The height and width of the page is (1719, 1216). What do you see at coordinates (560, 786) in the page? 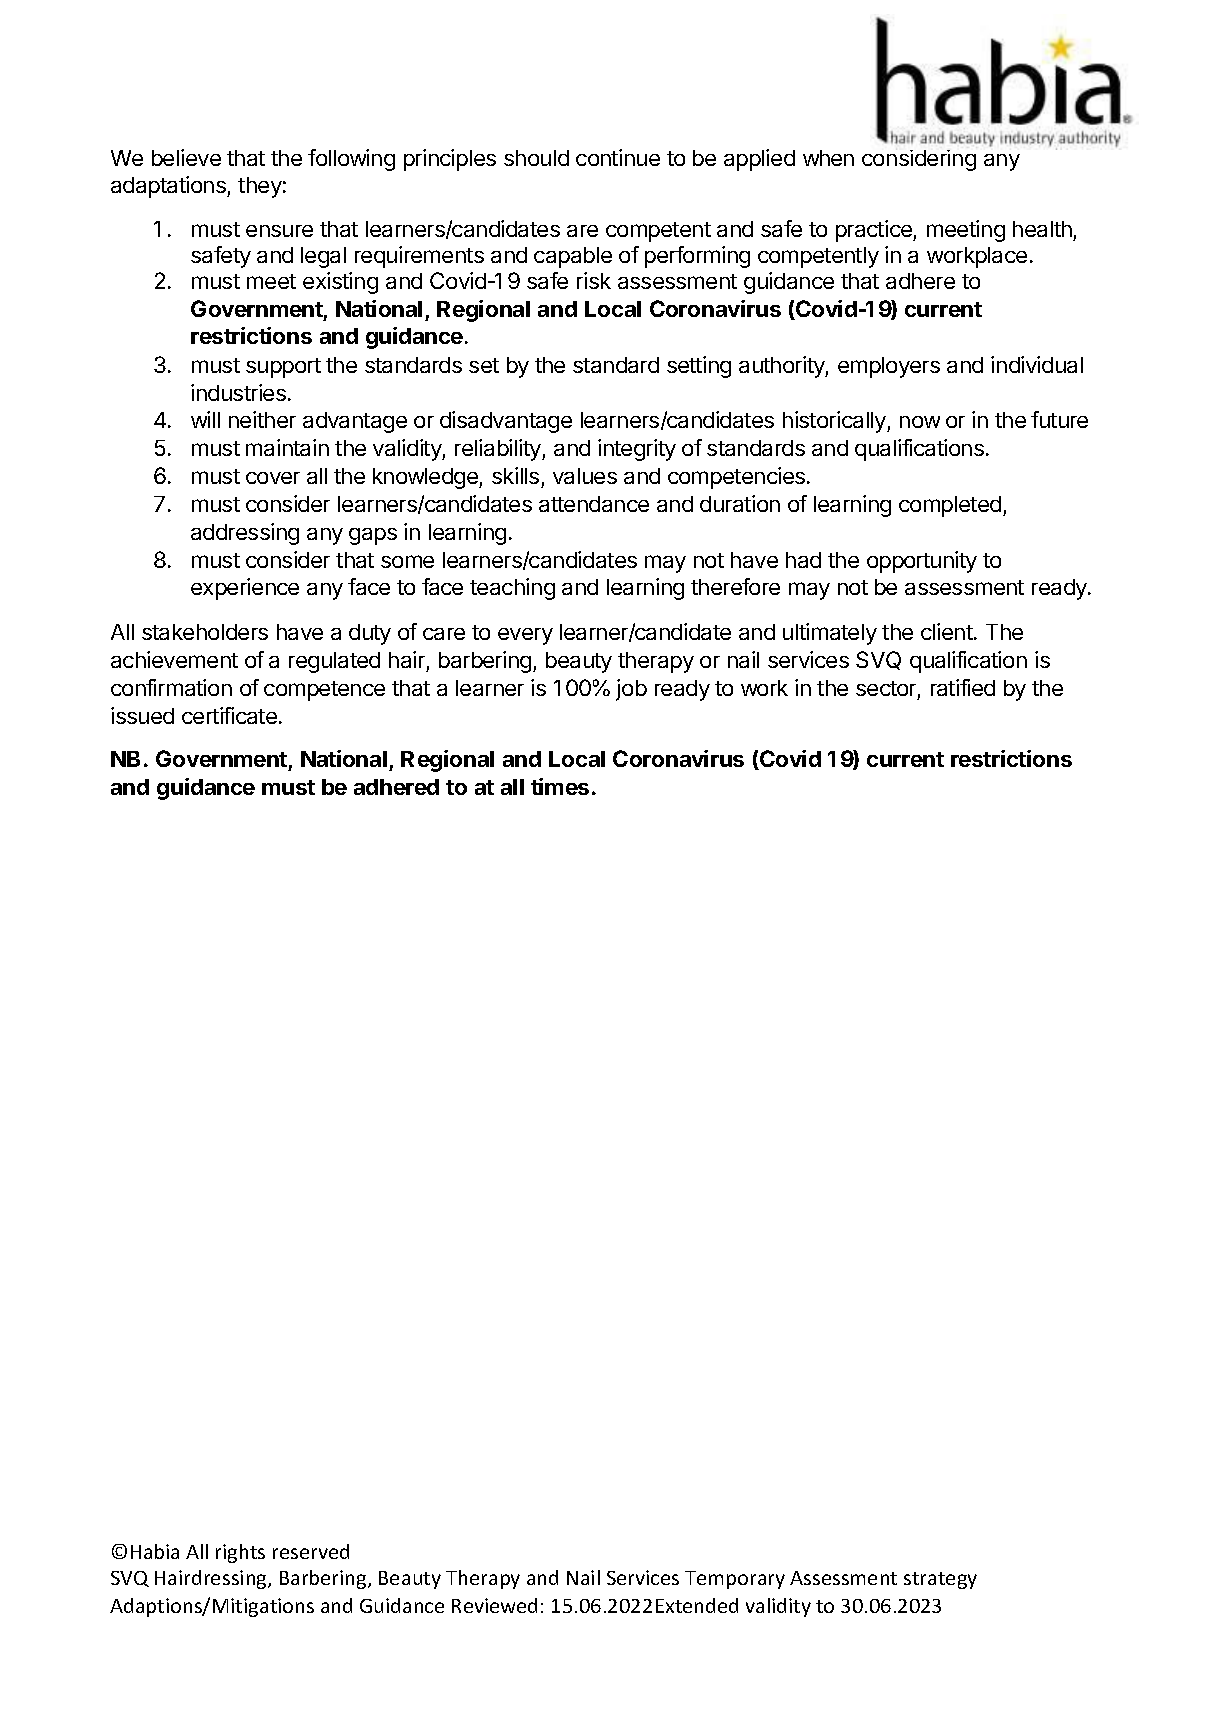
I see `times` at bounding box center [560, 786].
